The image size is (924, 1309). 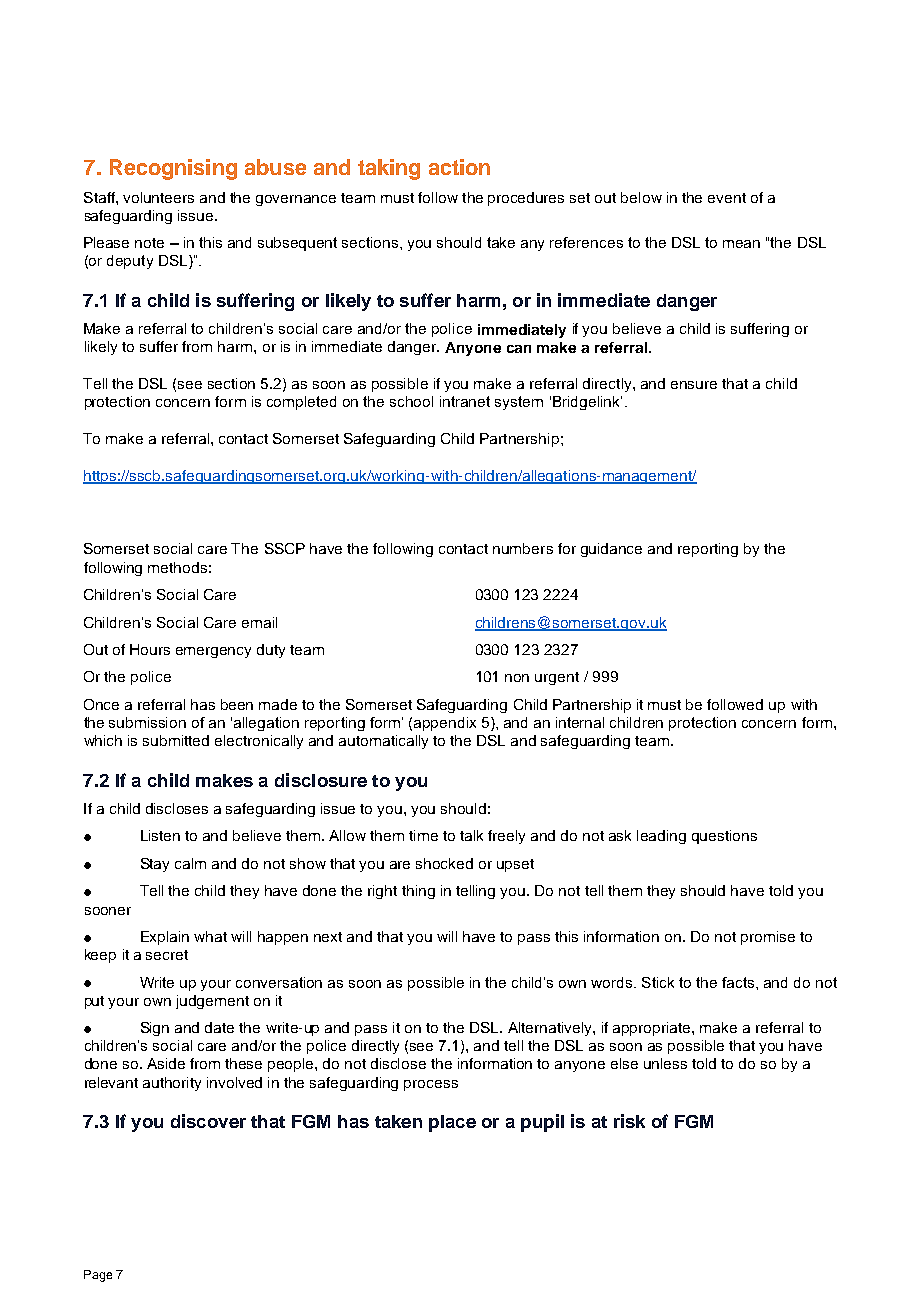 I want to click on calm, so click(x=190, y=863).
